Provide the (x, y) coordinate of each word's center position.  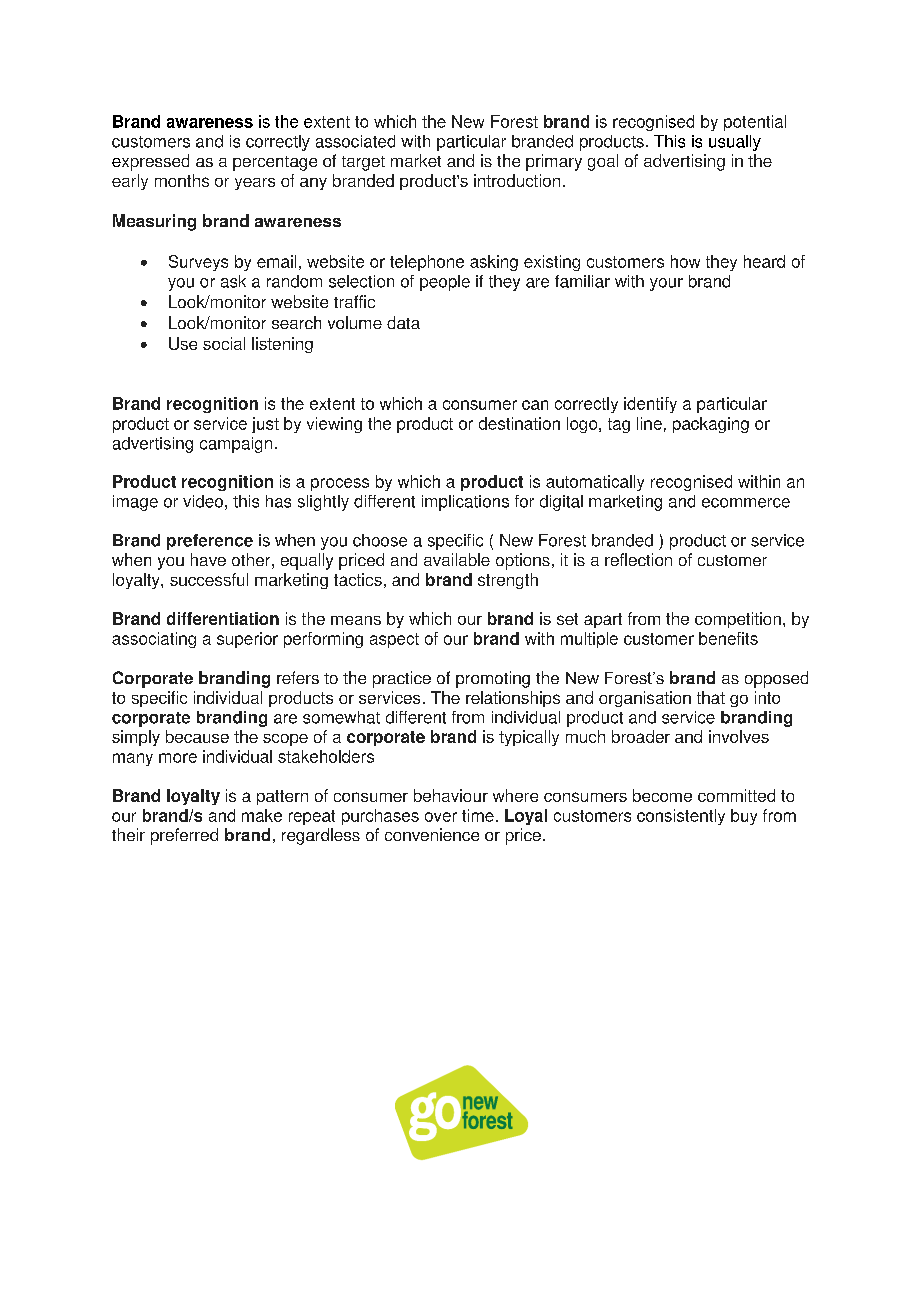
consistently (681, 817)
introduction (517, 180)
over (441, 817)
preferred (184, 836)
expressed (150, 162)
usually (735, 143)
